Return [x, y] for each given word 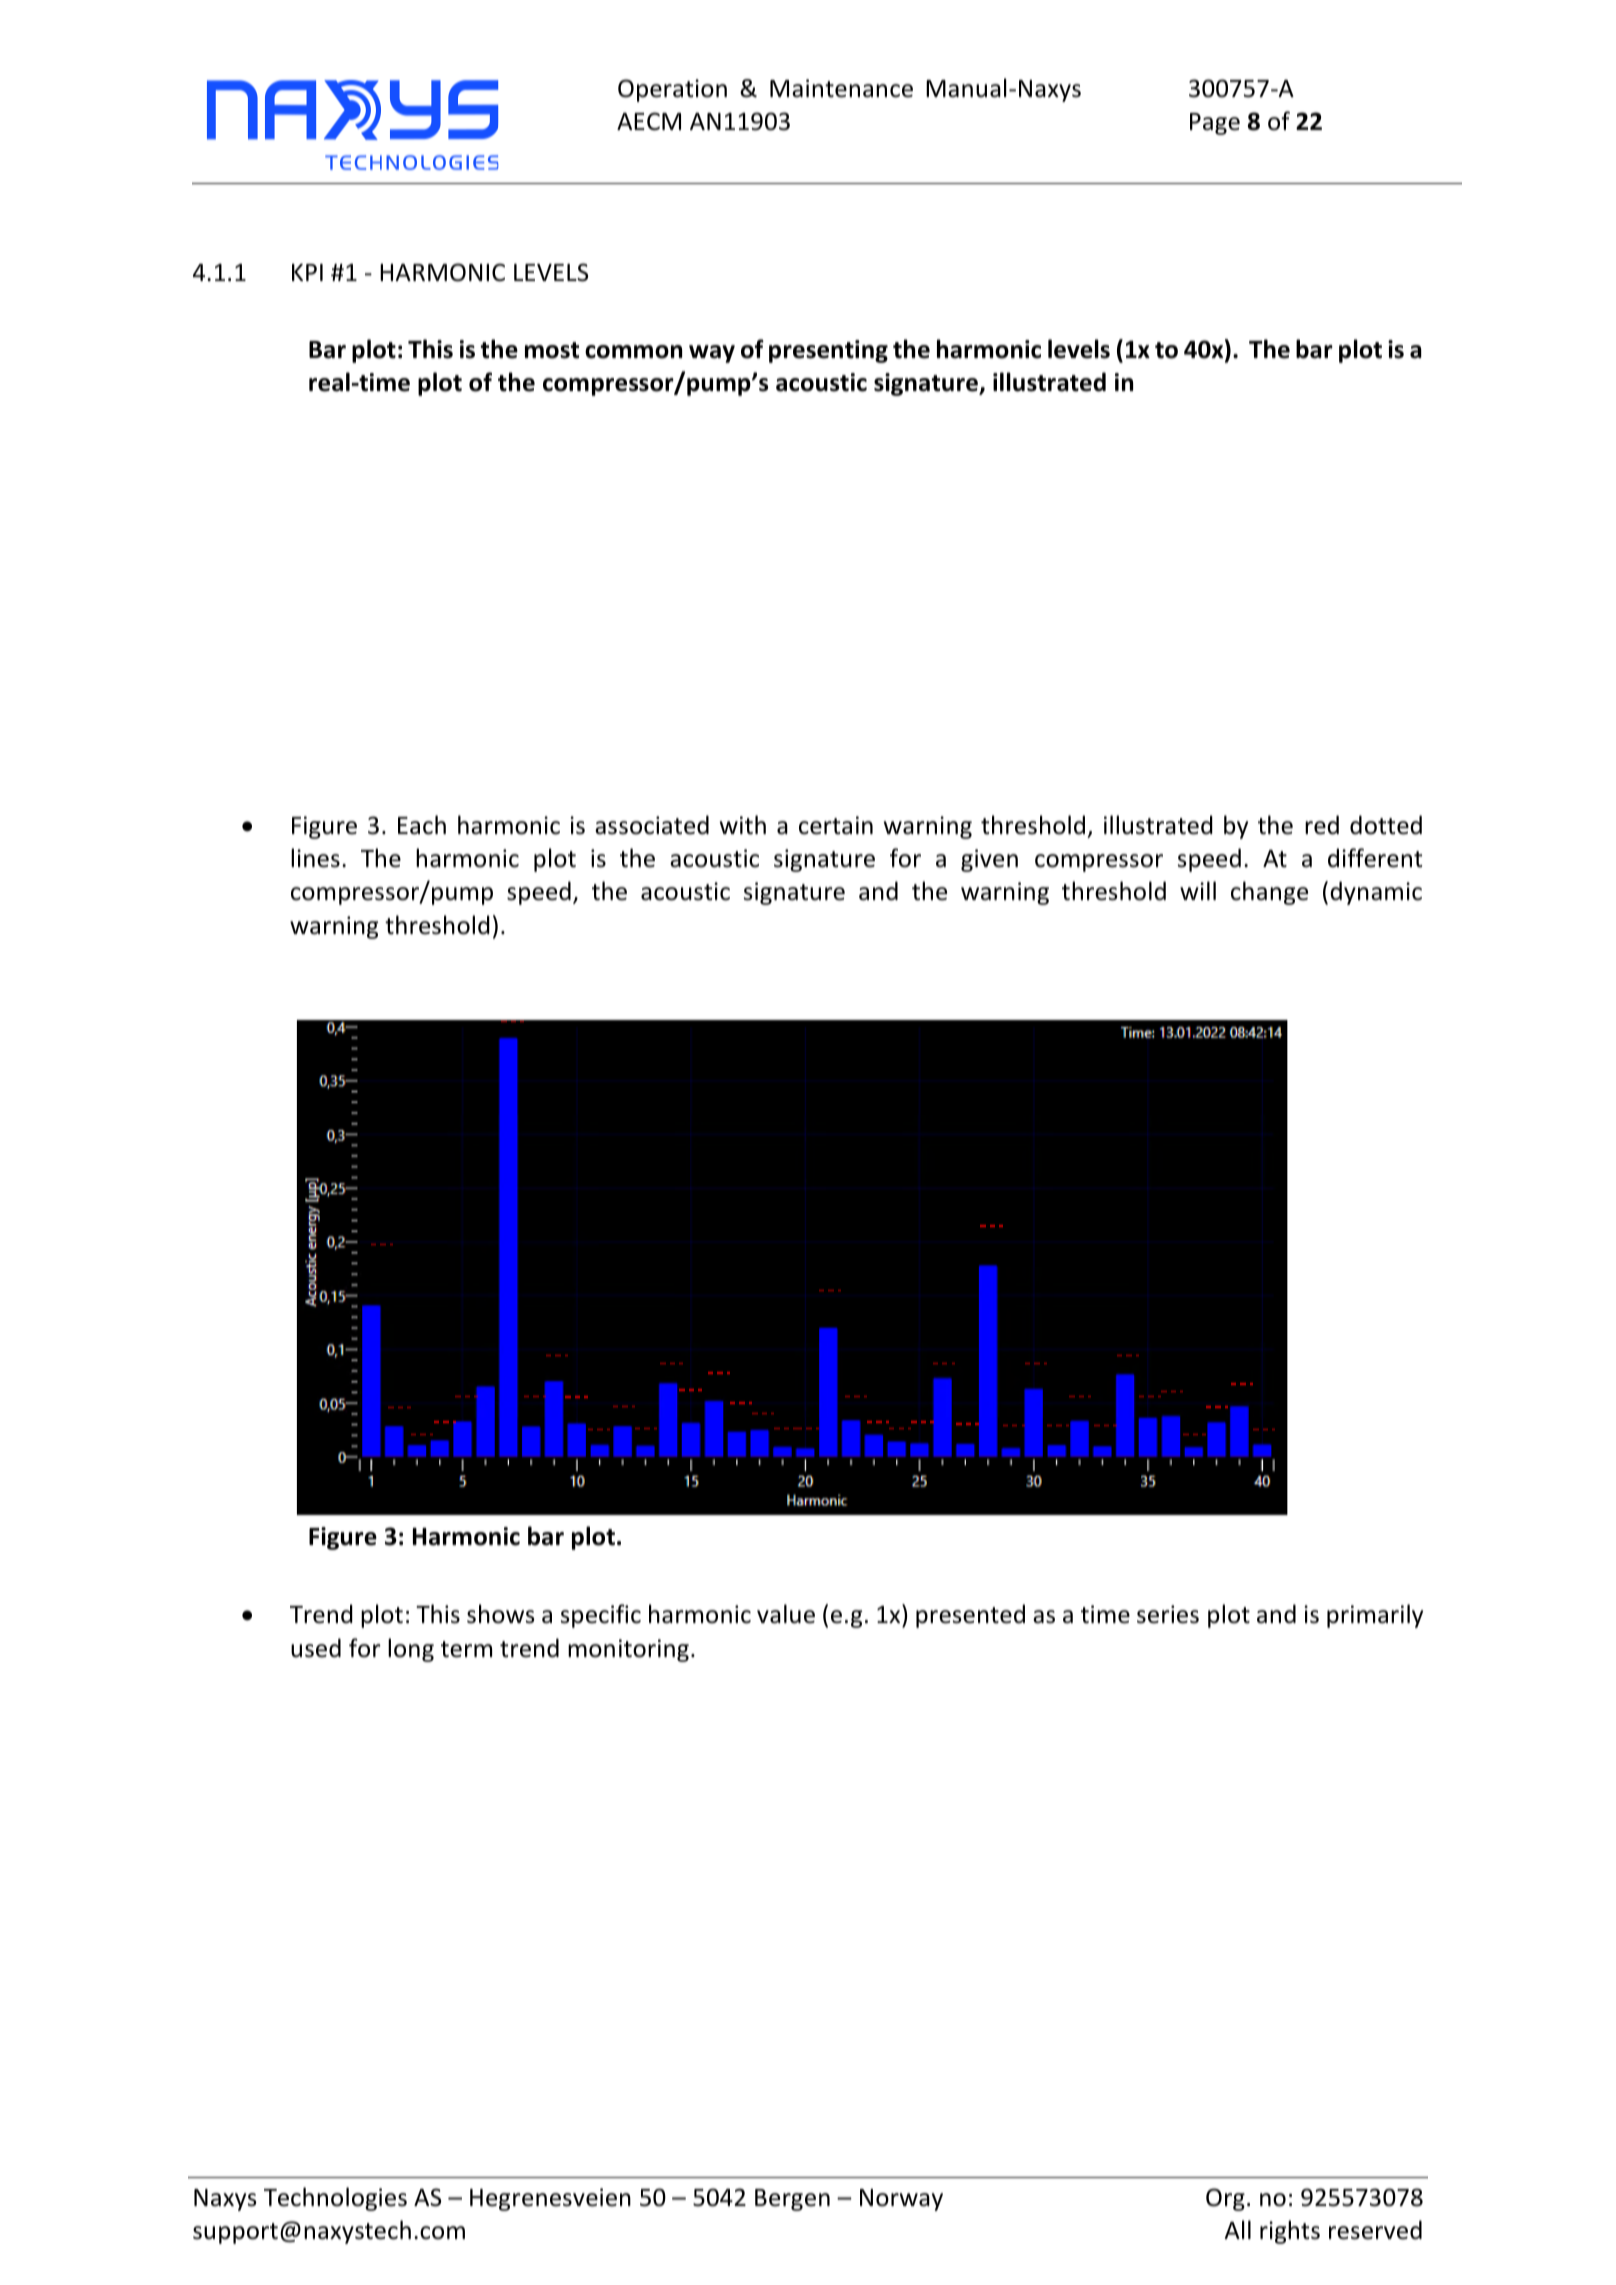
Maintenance [841, 88]
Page [1215, 124]
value [786, 1614]
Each [422, 825]
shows [501, 1614]
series [1168, 1614]
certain [836, 825]
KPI [307, 272]
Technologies [335, 2199]
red [1322, 825]
